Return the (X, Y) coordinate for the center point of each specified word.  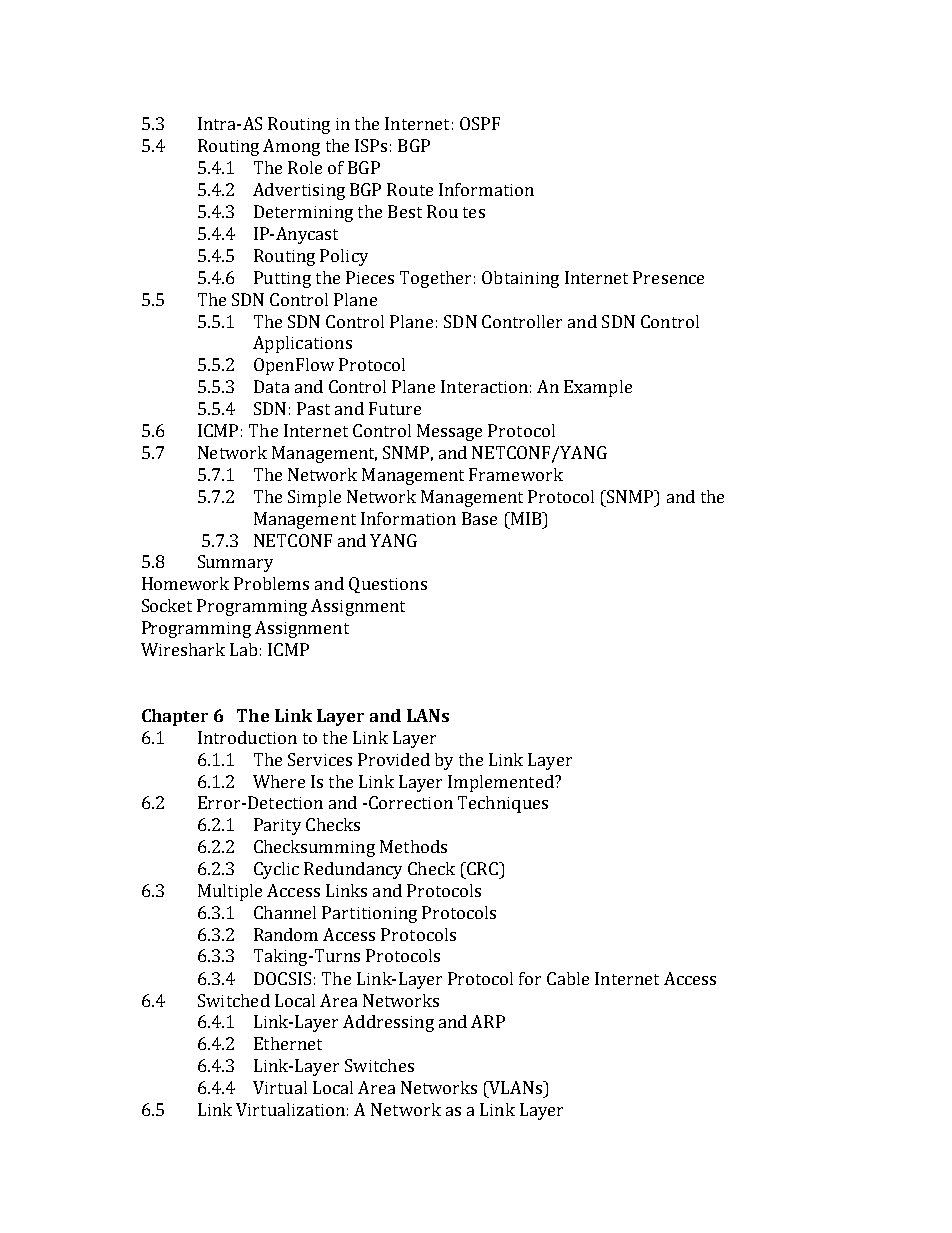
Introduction (247, 737)
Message (449, 432)
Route (410, 189)
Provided (394, 759)
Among (291, 147)
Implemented (502, 783)
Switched (234, 1000)
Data (271, 386)
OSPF (480, 123)
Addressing (388, 1023)
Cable (568, 978)
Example (598, 388)
